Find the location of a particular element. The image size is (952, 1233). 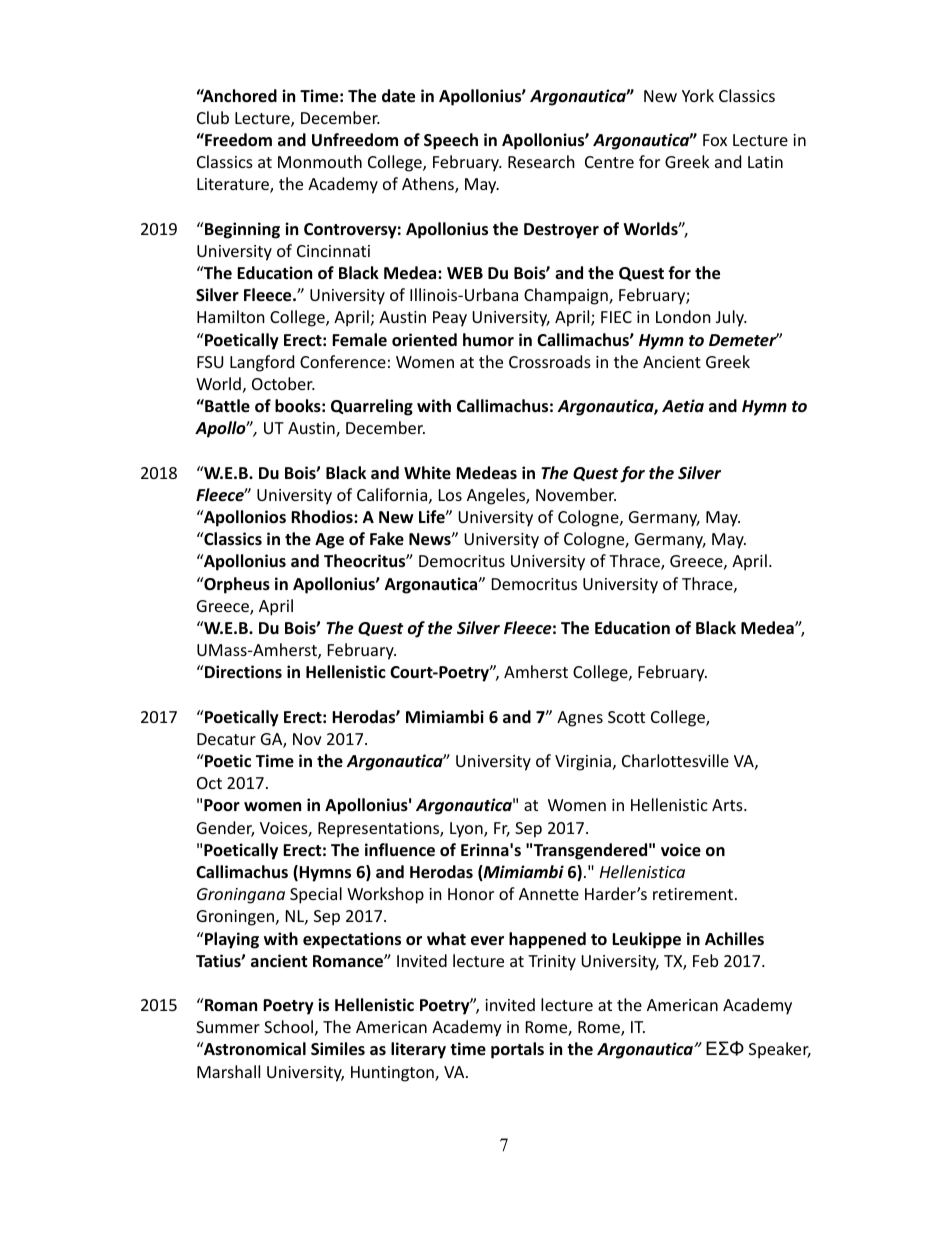

humor is located at coordinates (488, 340).
